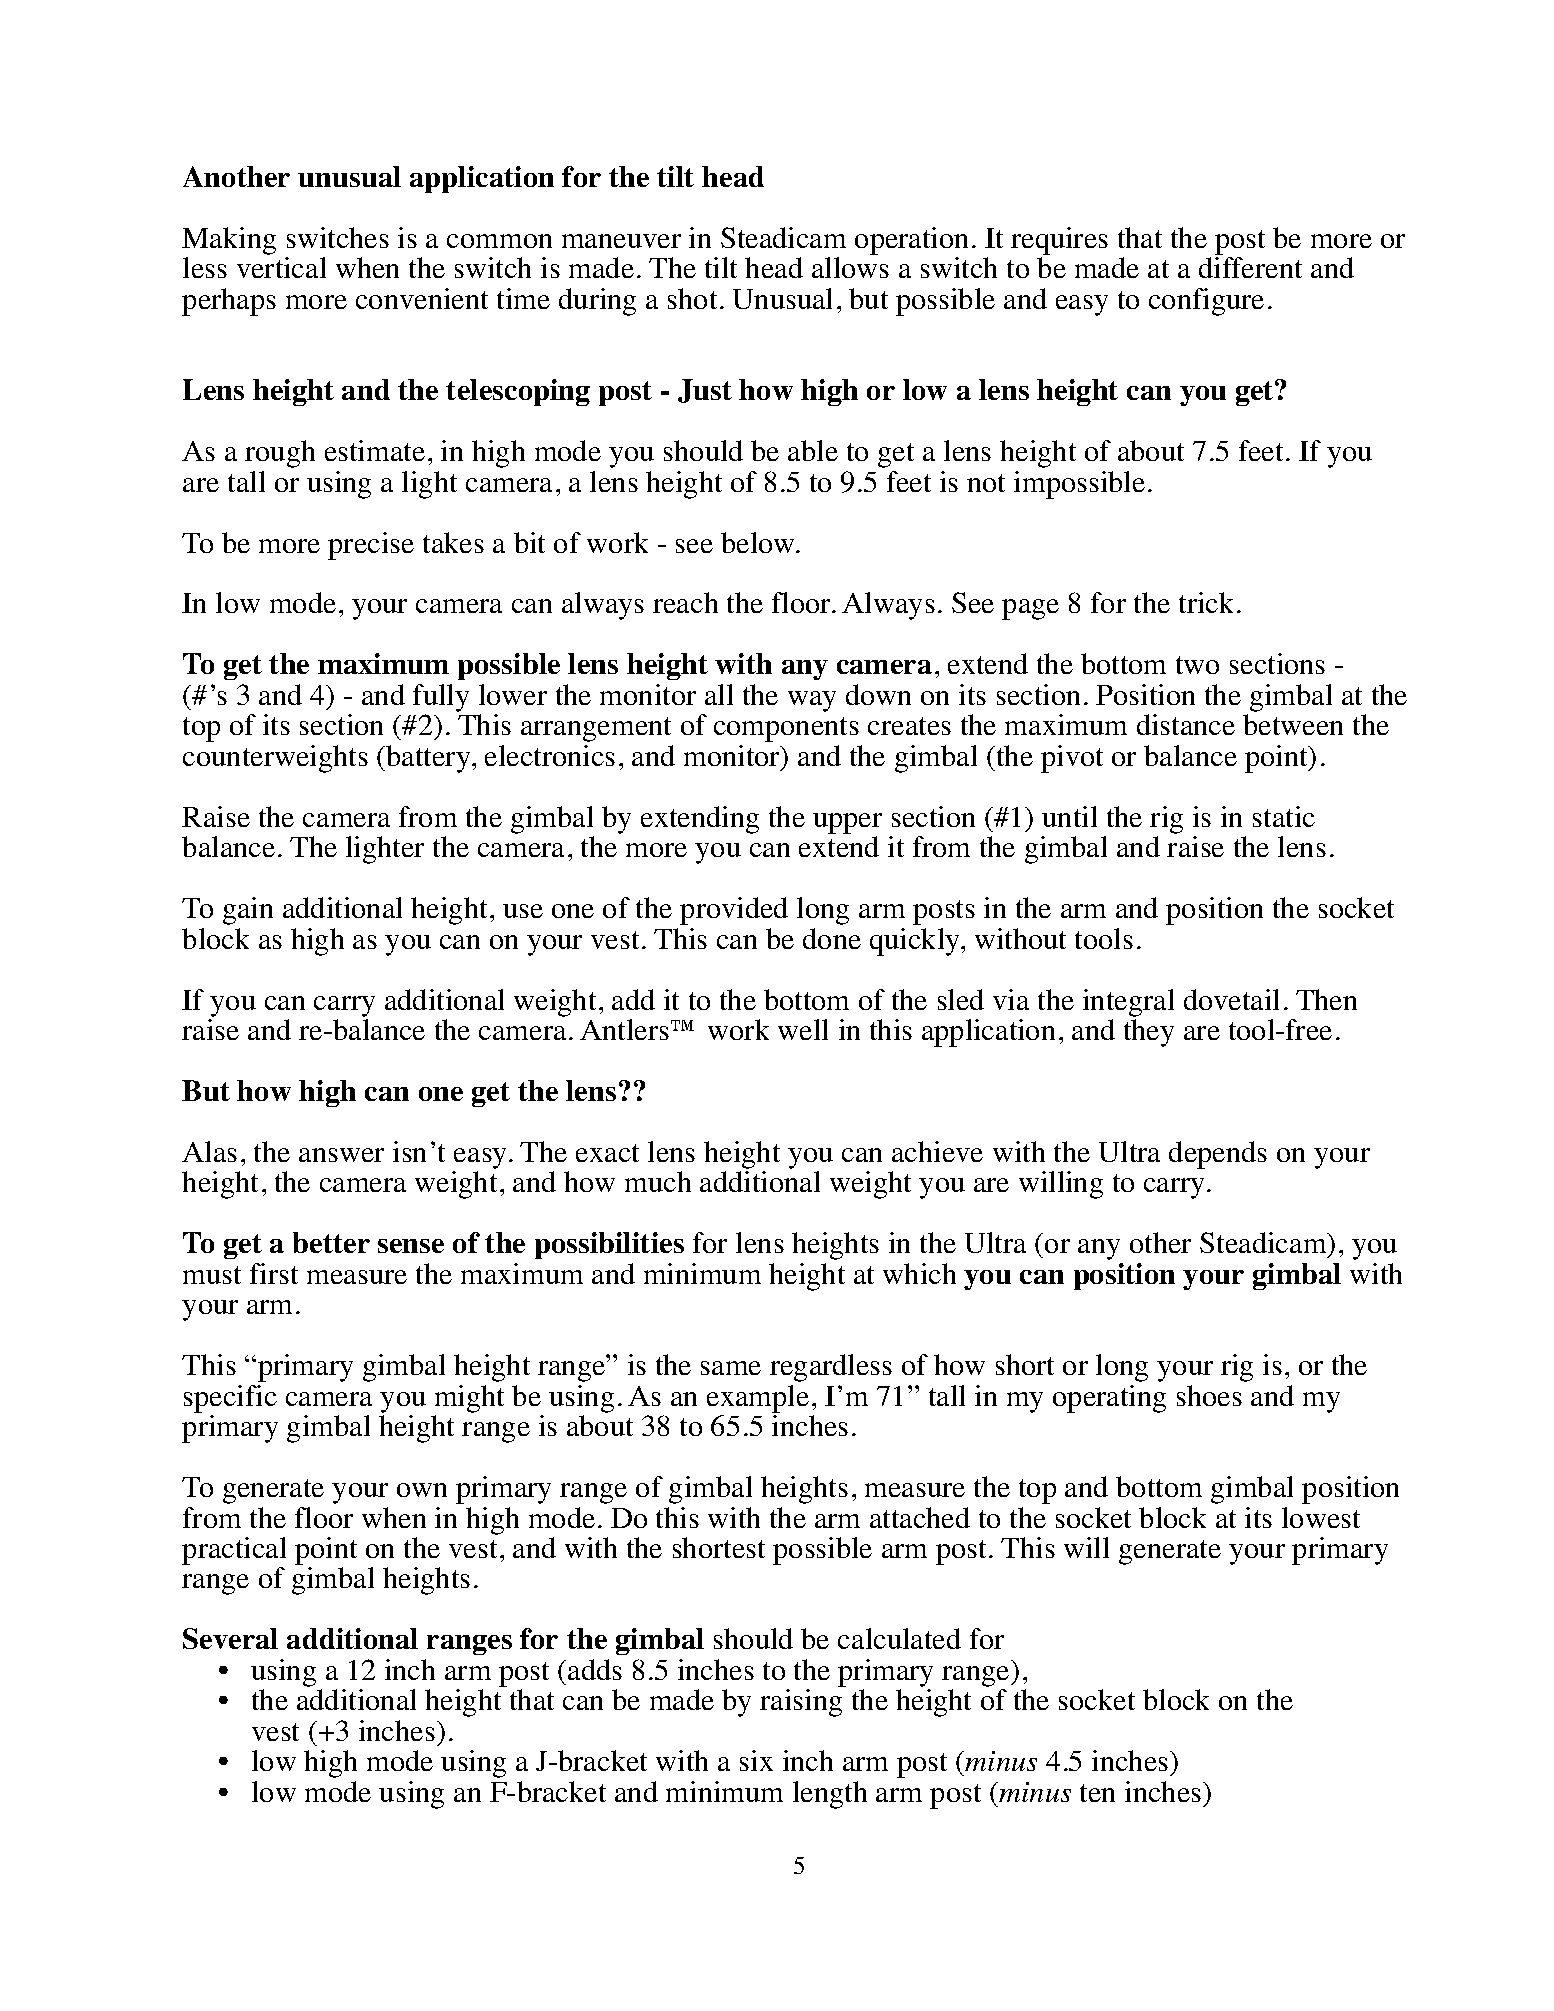 Image resolution: width=1554 pixels, height=2011 pixels. Describe the element at coordinates (756, 1760) in the screenshot. I see `six` at that location.
